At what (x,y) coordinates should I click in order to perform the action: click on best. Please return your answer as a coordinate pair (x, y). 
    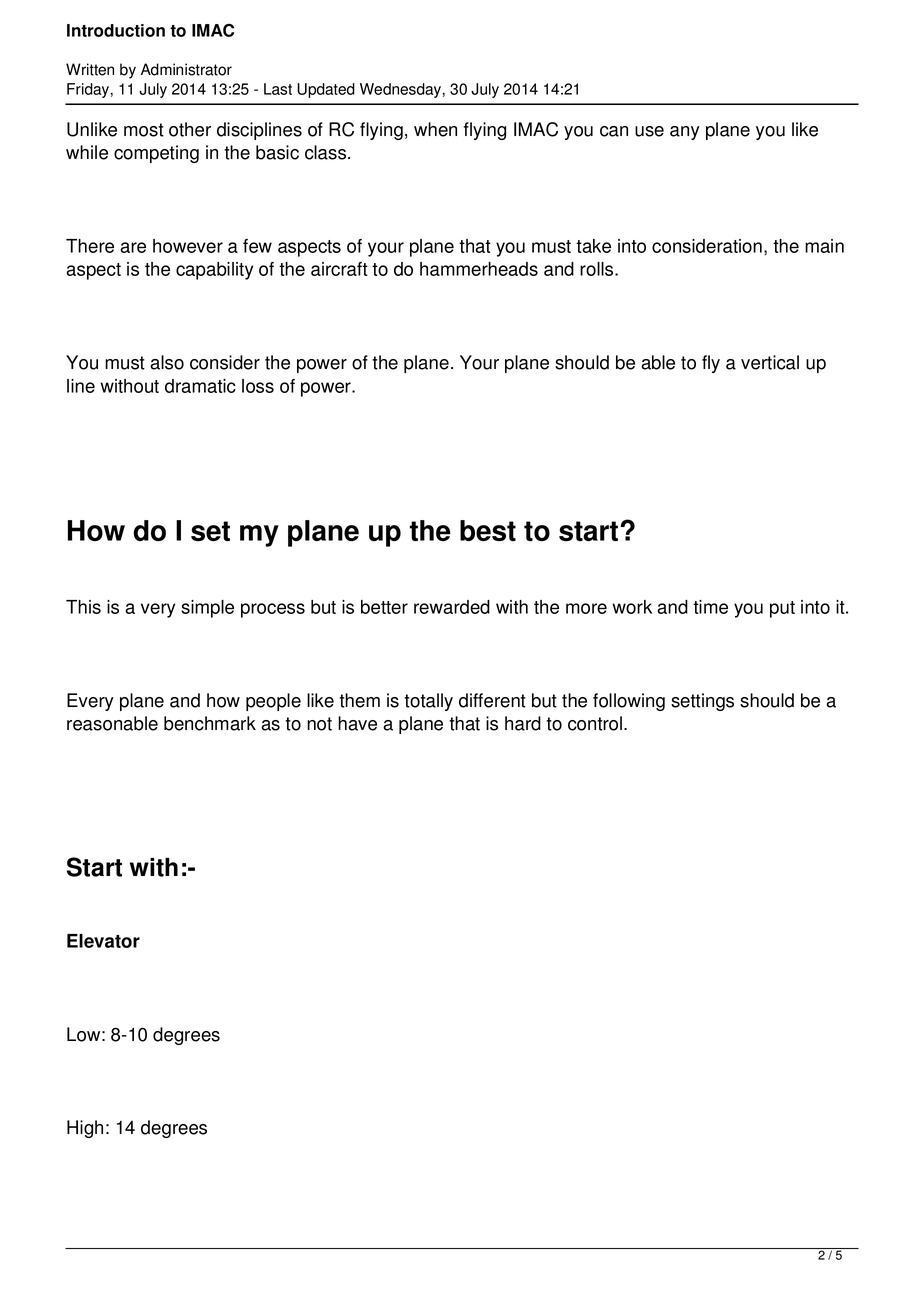
    Looking at the image, I should click on (488, 530).
